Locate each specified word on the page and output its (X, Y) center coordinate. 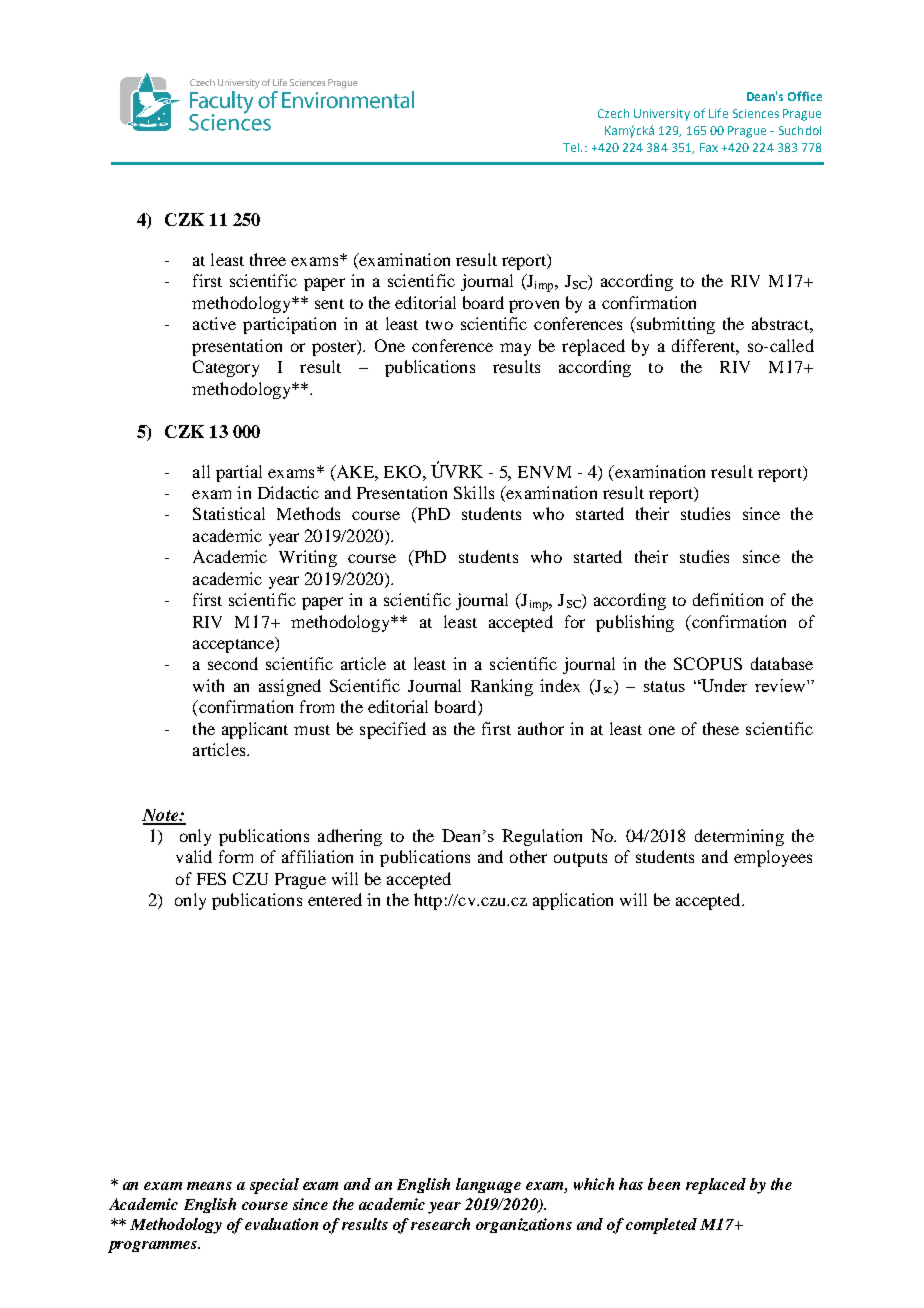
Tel (572, 147)
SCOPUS (708, 663)
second (233, 663)
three (268, 259)
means (209, 1186)
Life (718, 113)
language (488, 1185)
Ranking (502, 687)
